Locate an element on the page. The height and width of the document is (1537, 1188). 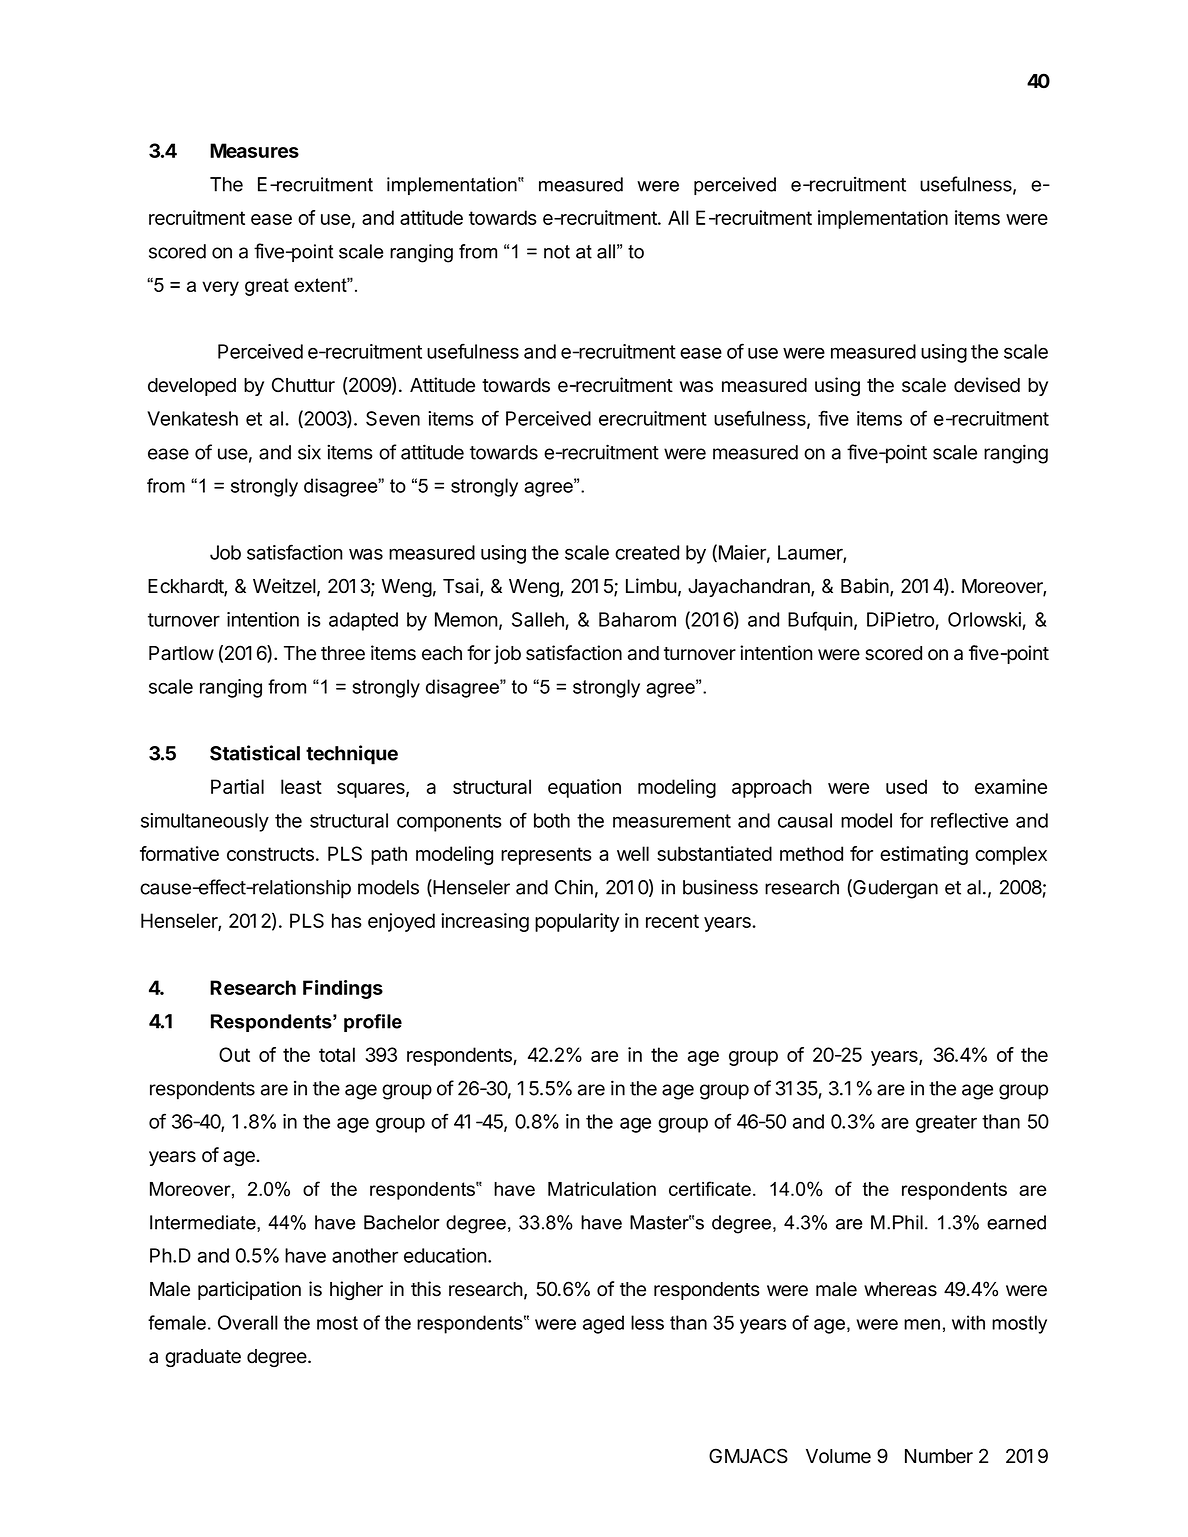
Seven is located at coordinates (393, 418).
